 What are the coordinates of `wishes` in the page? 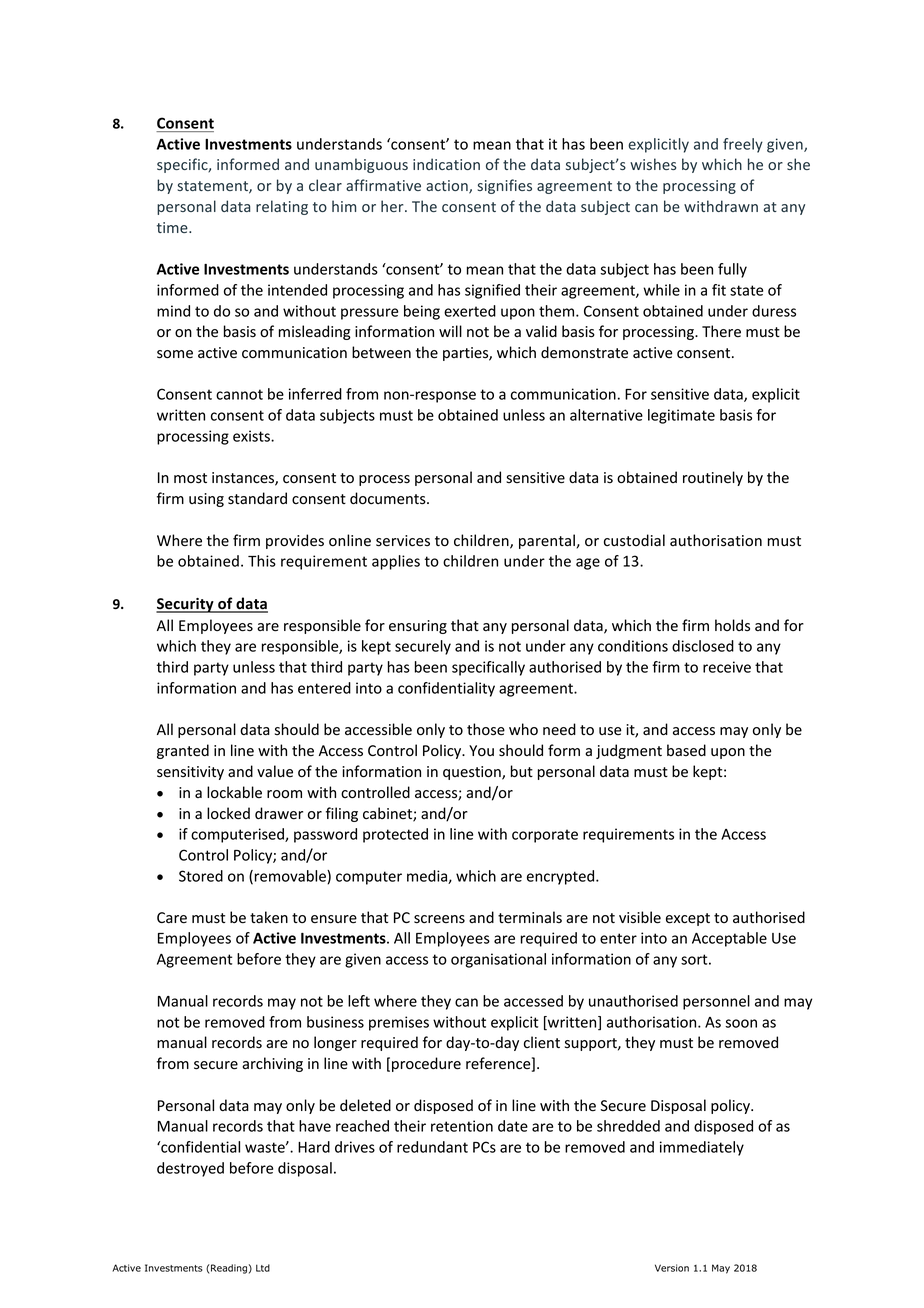 It's located at (653, 164).
